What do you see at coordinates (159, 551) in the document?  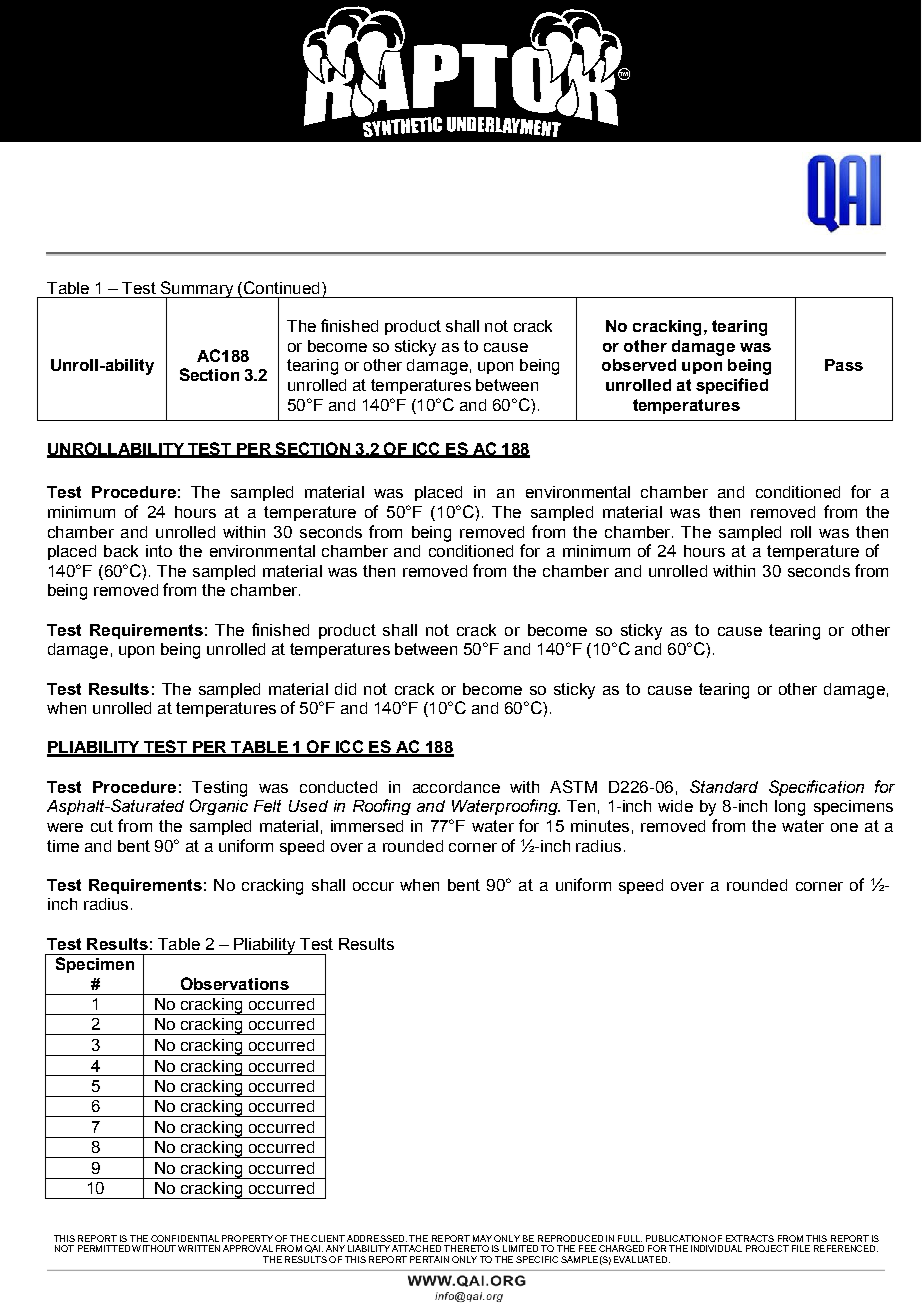 I see `into` at bounding box center [159, 551].
